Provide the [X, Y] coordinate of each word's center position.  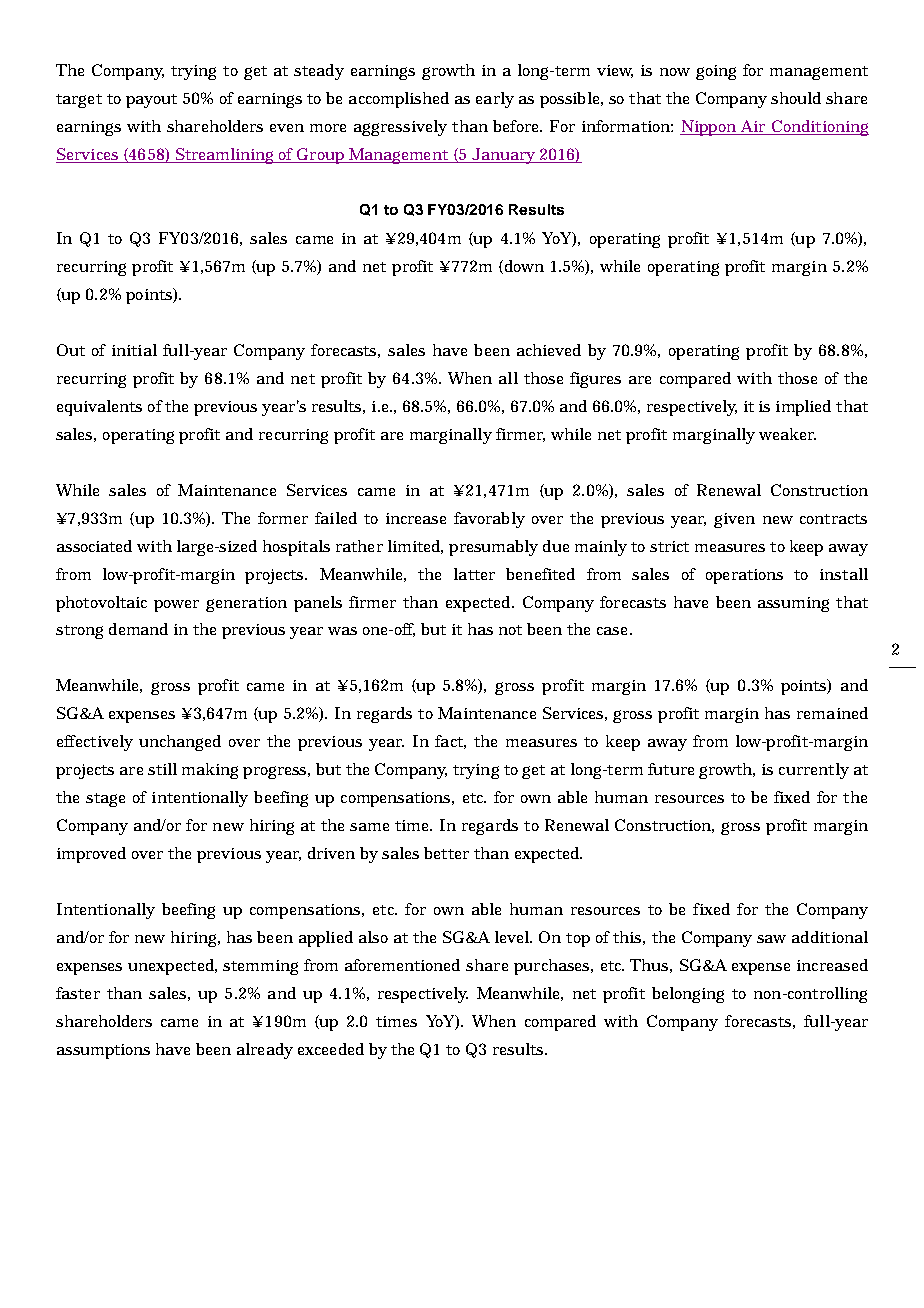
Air [753, 127]
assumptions [103, 1051]
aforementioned [402, 965]
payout [151, 101]
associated [94, 546]
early [495, 100]
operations [744, 576]
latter [474, 574]
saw [771, 939]
